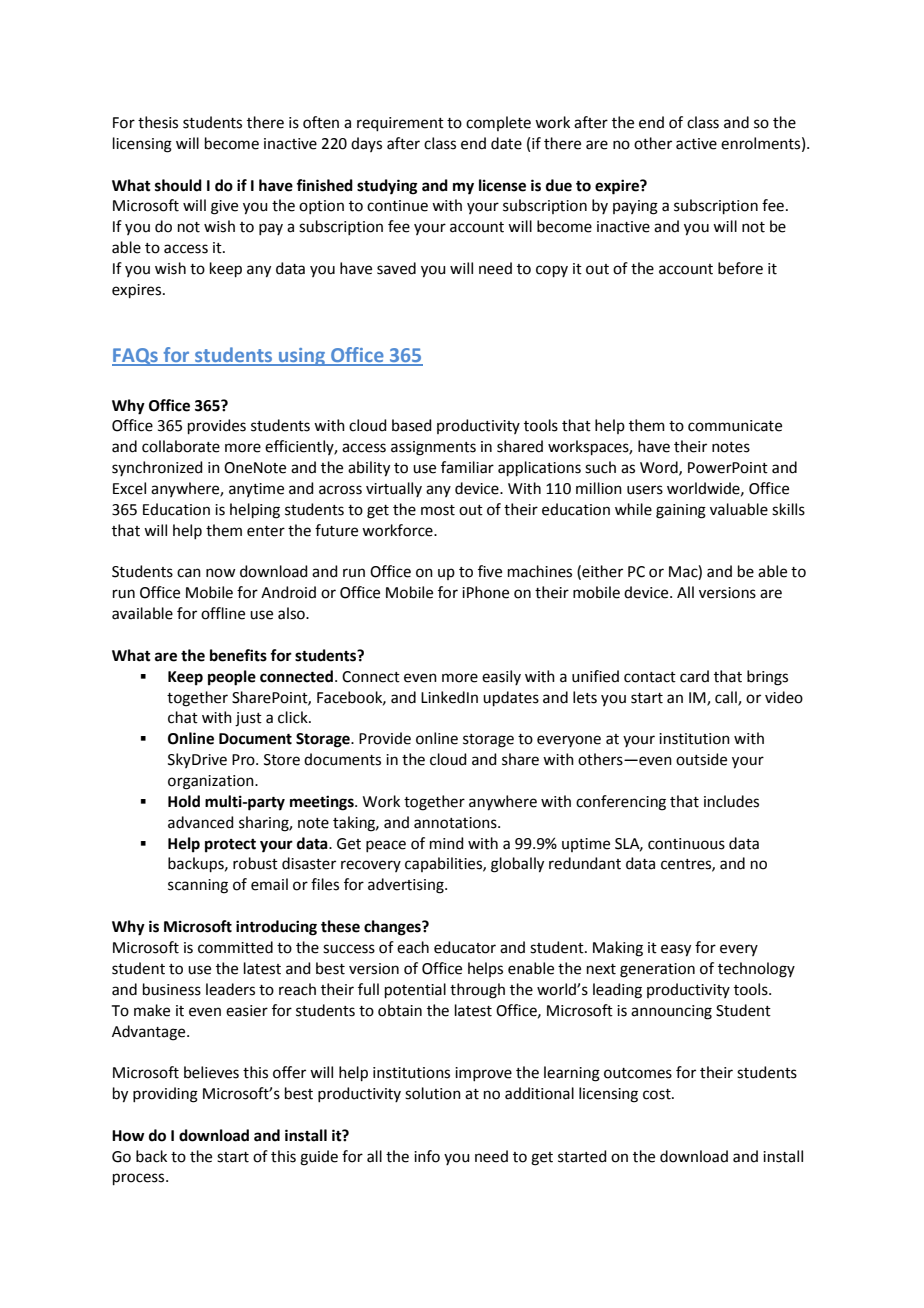 This document has height=1308, width=924. I want to click on easily, so click(501, 677).
